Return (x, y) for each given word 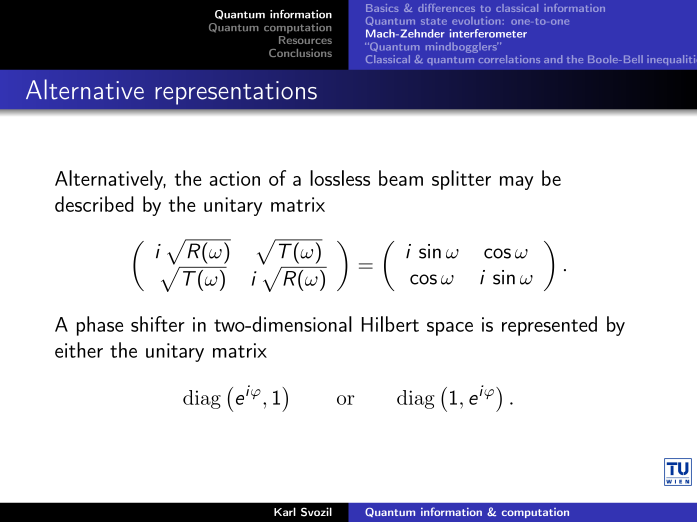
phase (100, 326)
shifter (158, 324)
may (516, 183)
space (450, 329)
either (79, 350)
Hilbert (390, 324)
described (94, 204)
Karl (285, 511)
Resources (305, 40)
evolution (476, 21)
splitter (461, 180)
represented (549, 326)
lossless (340, 178)
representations (236, 93)
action (234, 178)
